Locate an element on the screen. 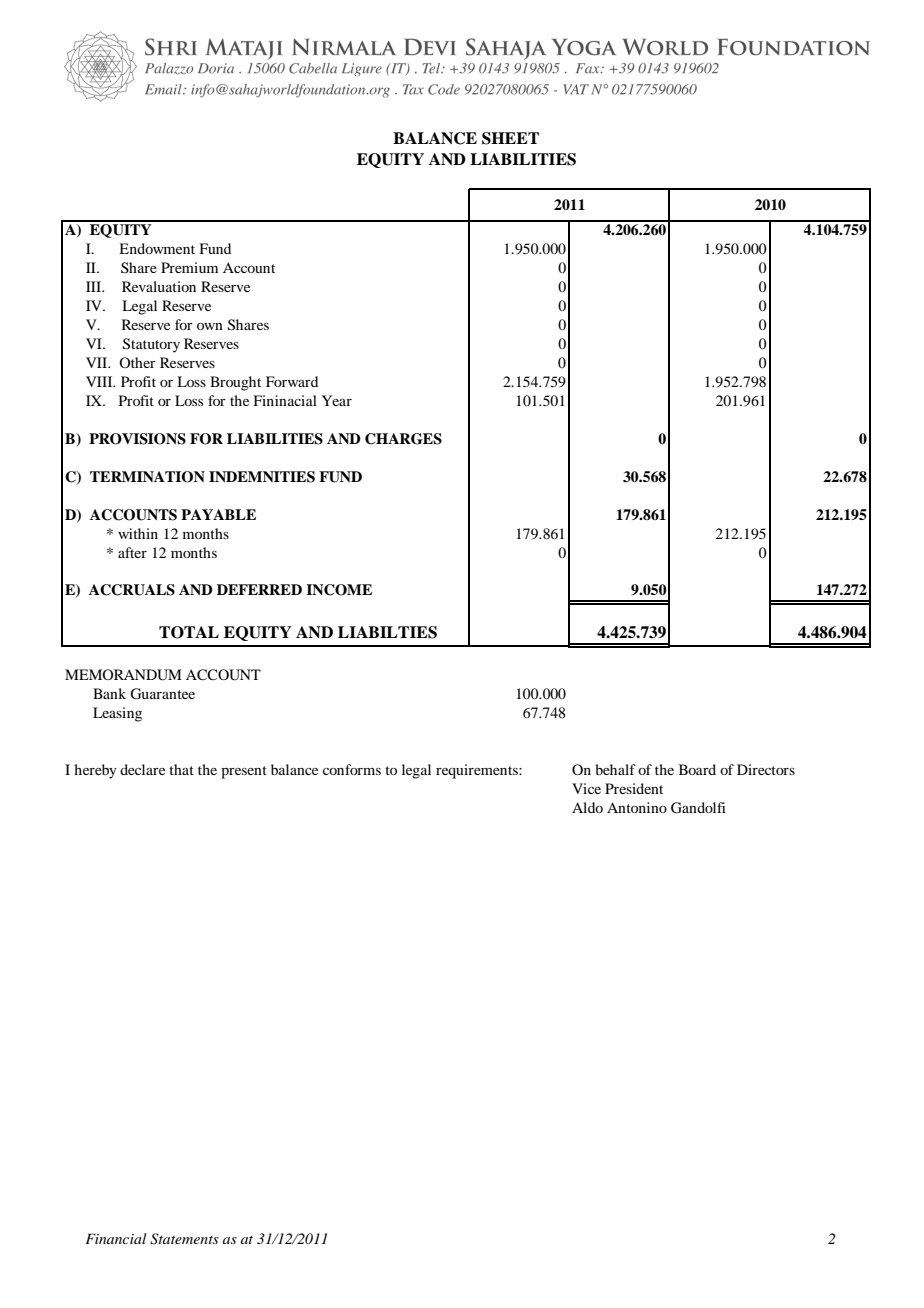 Image resolution: width=924 pixels, height=1308 pixels. Aldo is located at coordinates (587, 807).
